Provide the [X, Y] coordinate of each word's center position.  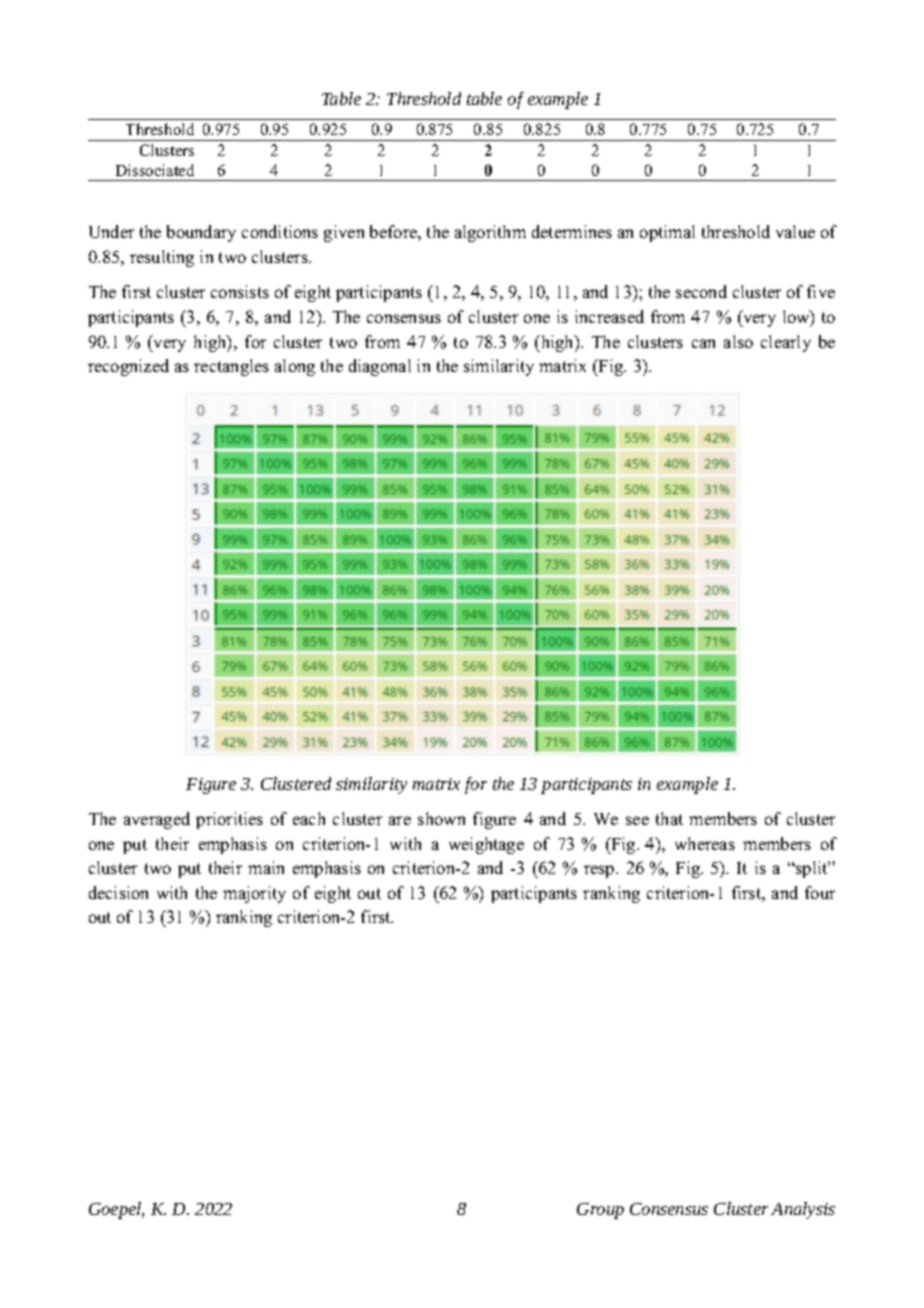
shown [441, 818]
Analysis [803, 1210]
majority [254, 894]
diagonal [380, 367]
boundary [201, 233]
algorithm [490, 233]
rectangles [231, 367]
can [703, 343]
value [795, 231]
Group [600, 1211]
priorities [229, 820]
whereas [705, 843]
